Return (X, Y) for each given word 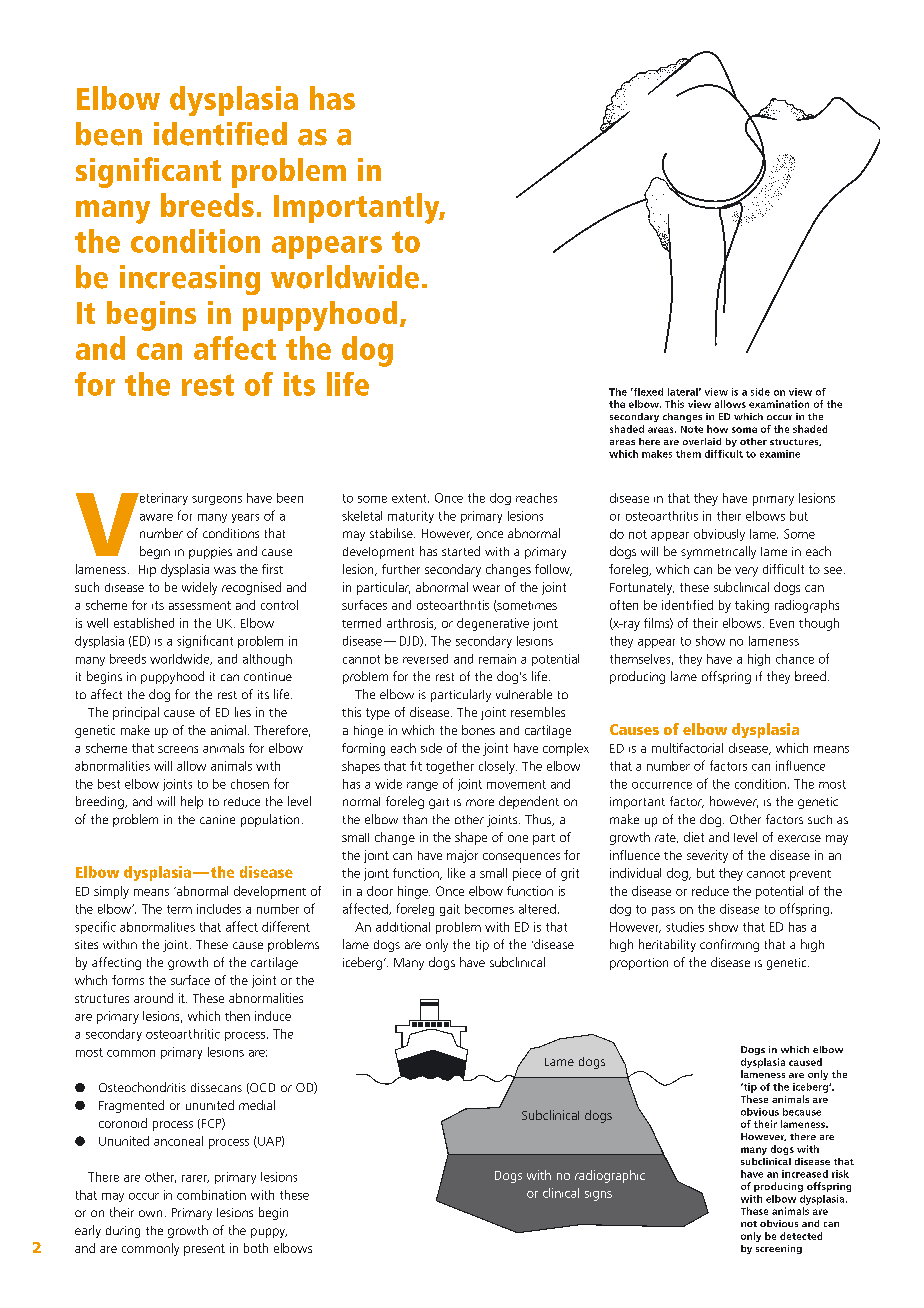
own (150, 1213)
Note (692, 429)
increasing (190, 280)
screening (779, 1249)
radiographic (610, 1176)
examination (779, 404)
